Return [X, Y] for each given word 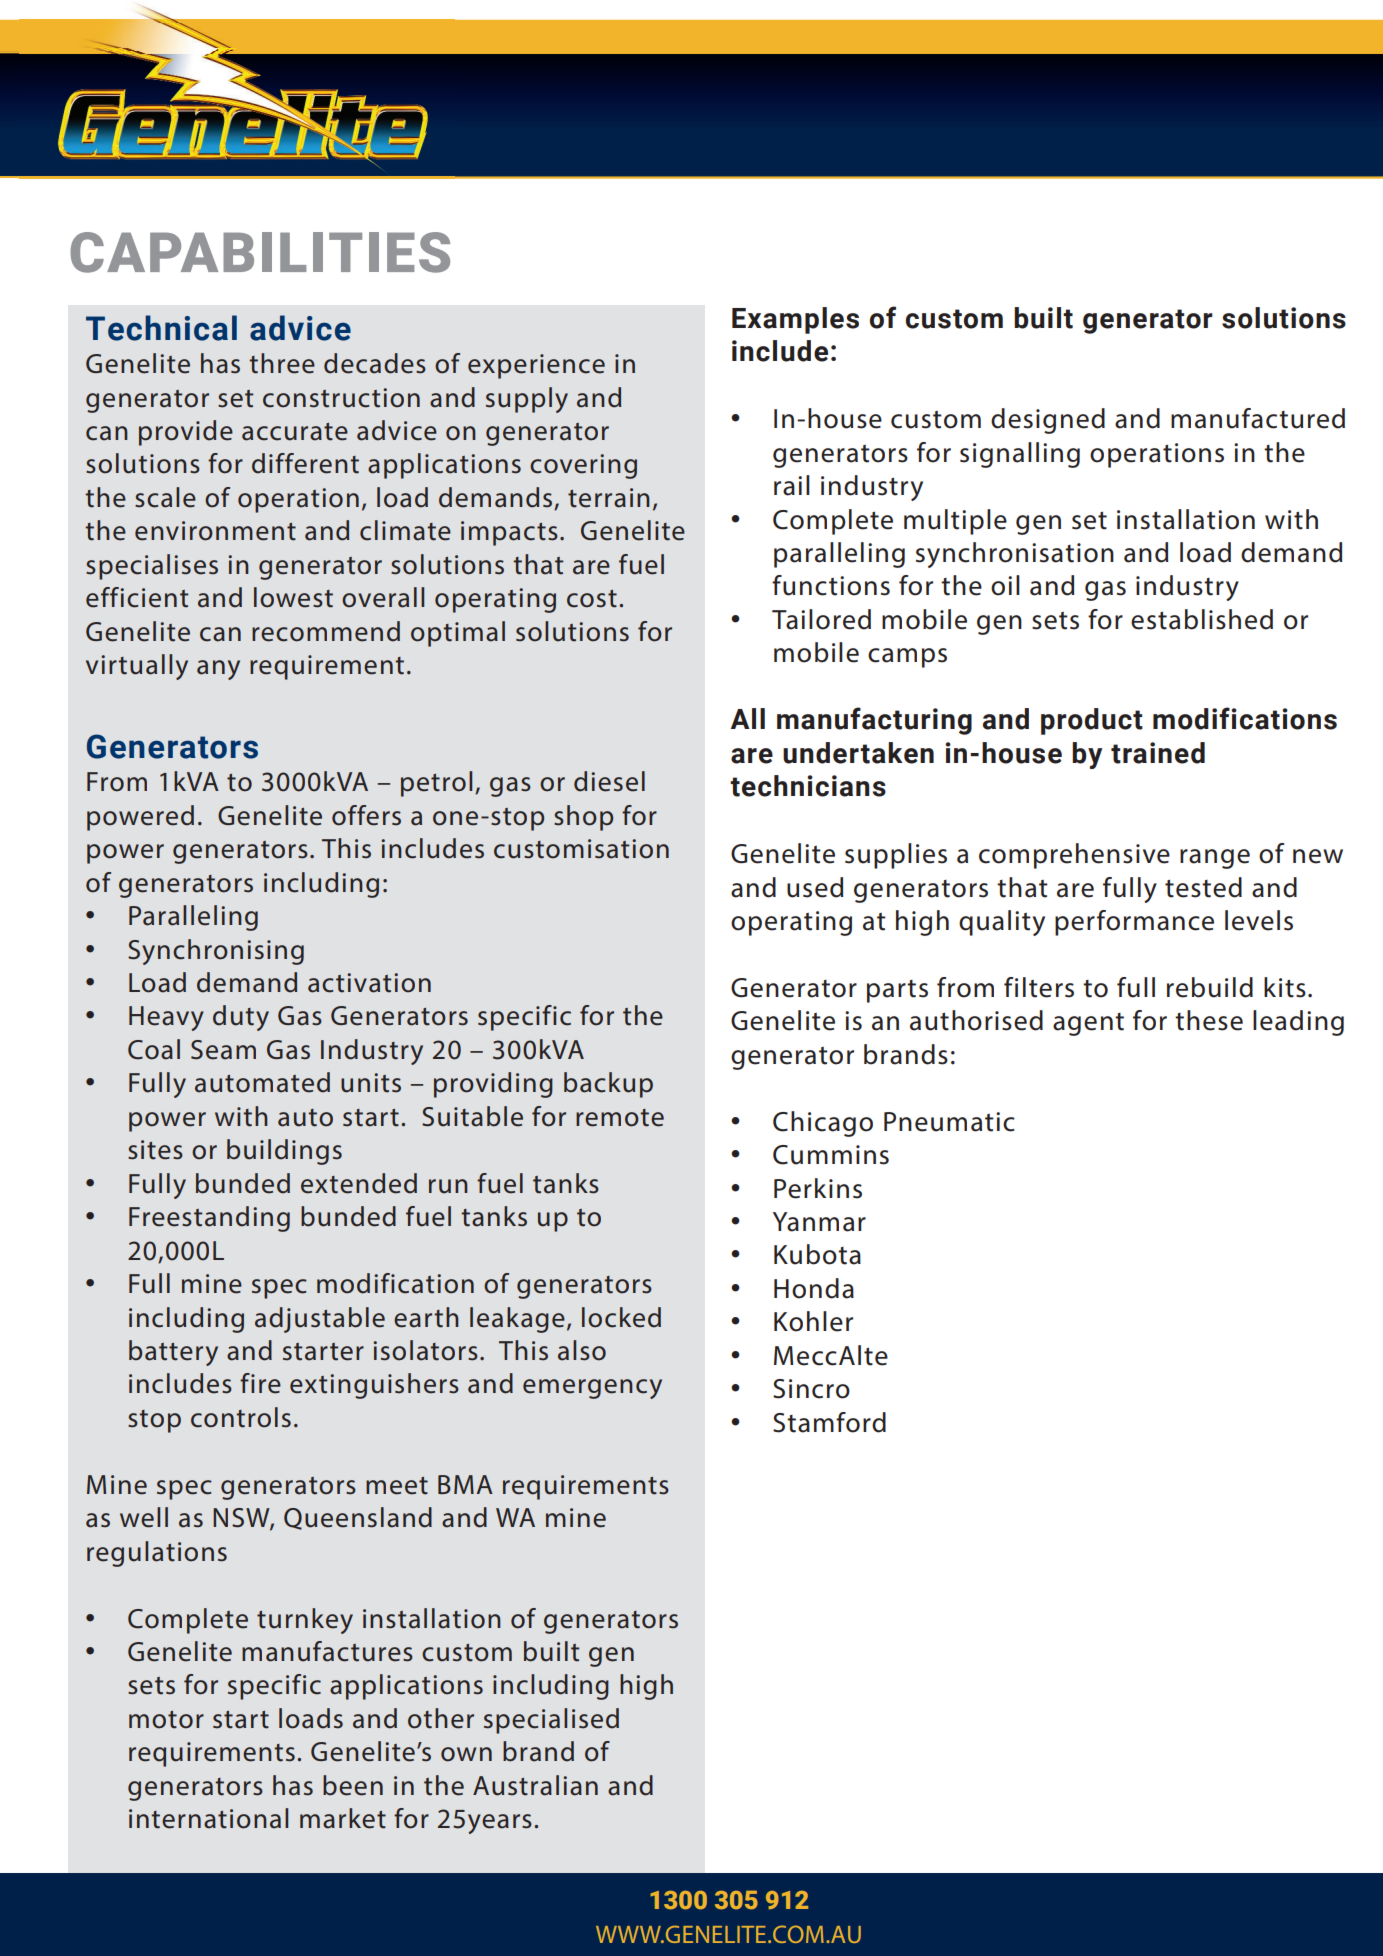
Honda [814, 1288]
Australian [535, 1785]
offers [366, 815]
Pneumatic [949, 1122]
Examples [795, 320]
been [353, 1785]
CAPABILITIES [260, 252]
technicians [808, 786]
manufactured [1258, 418]
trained [1158, 753]
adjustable [320, 1320]
